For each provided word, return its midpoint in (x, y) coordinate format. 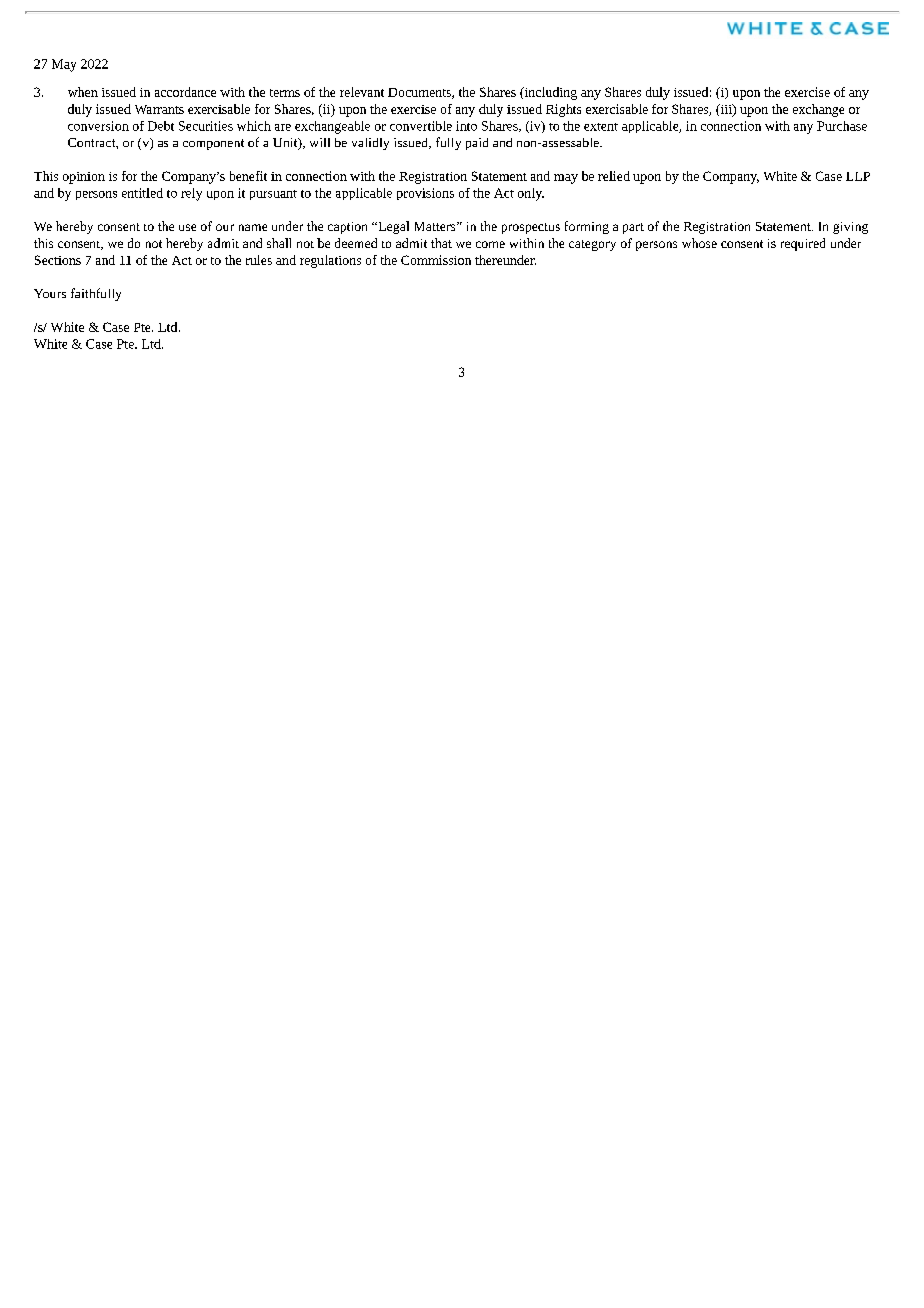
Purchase (842, 126)
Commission (436, 260)
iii (726, 110)
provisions (425, 194)
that (441, 243)
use (187, 227)
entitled (142, 193)
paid (477, 144)
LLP (858, 176)
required (803, 244)
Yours (50, 293)
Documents (420, 93)
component (213, 144)
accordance (185, 92)
